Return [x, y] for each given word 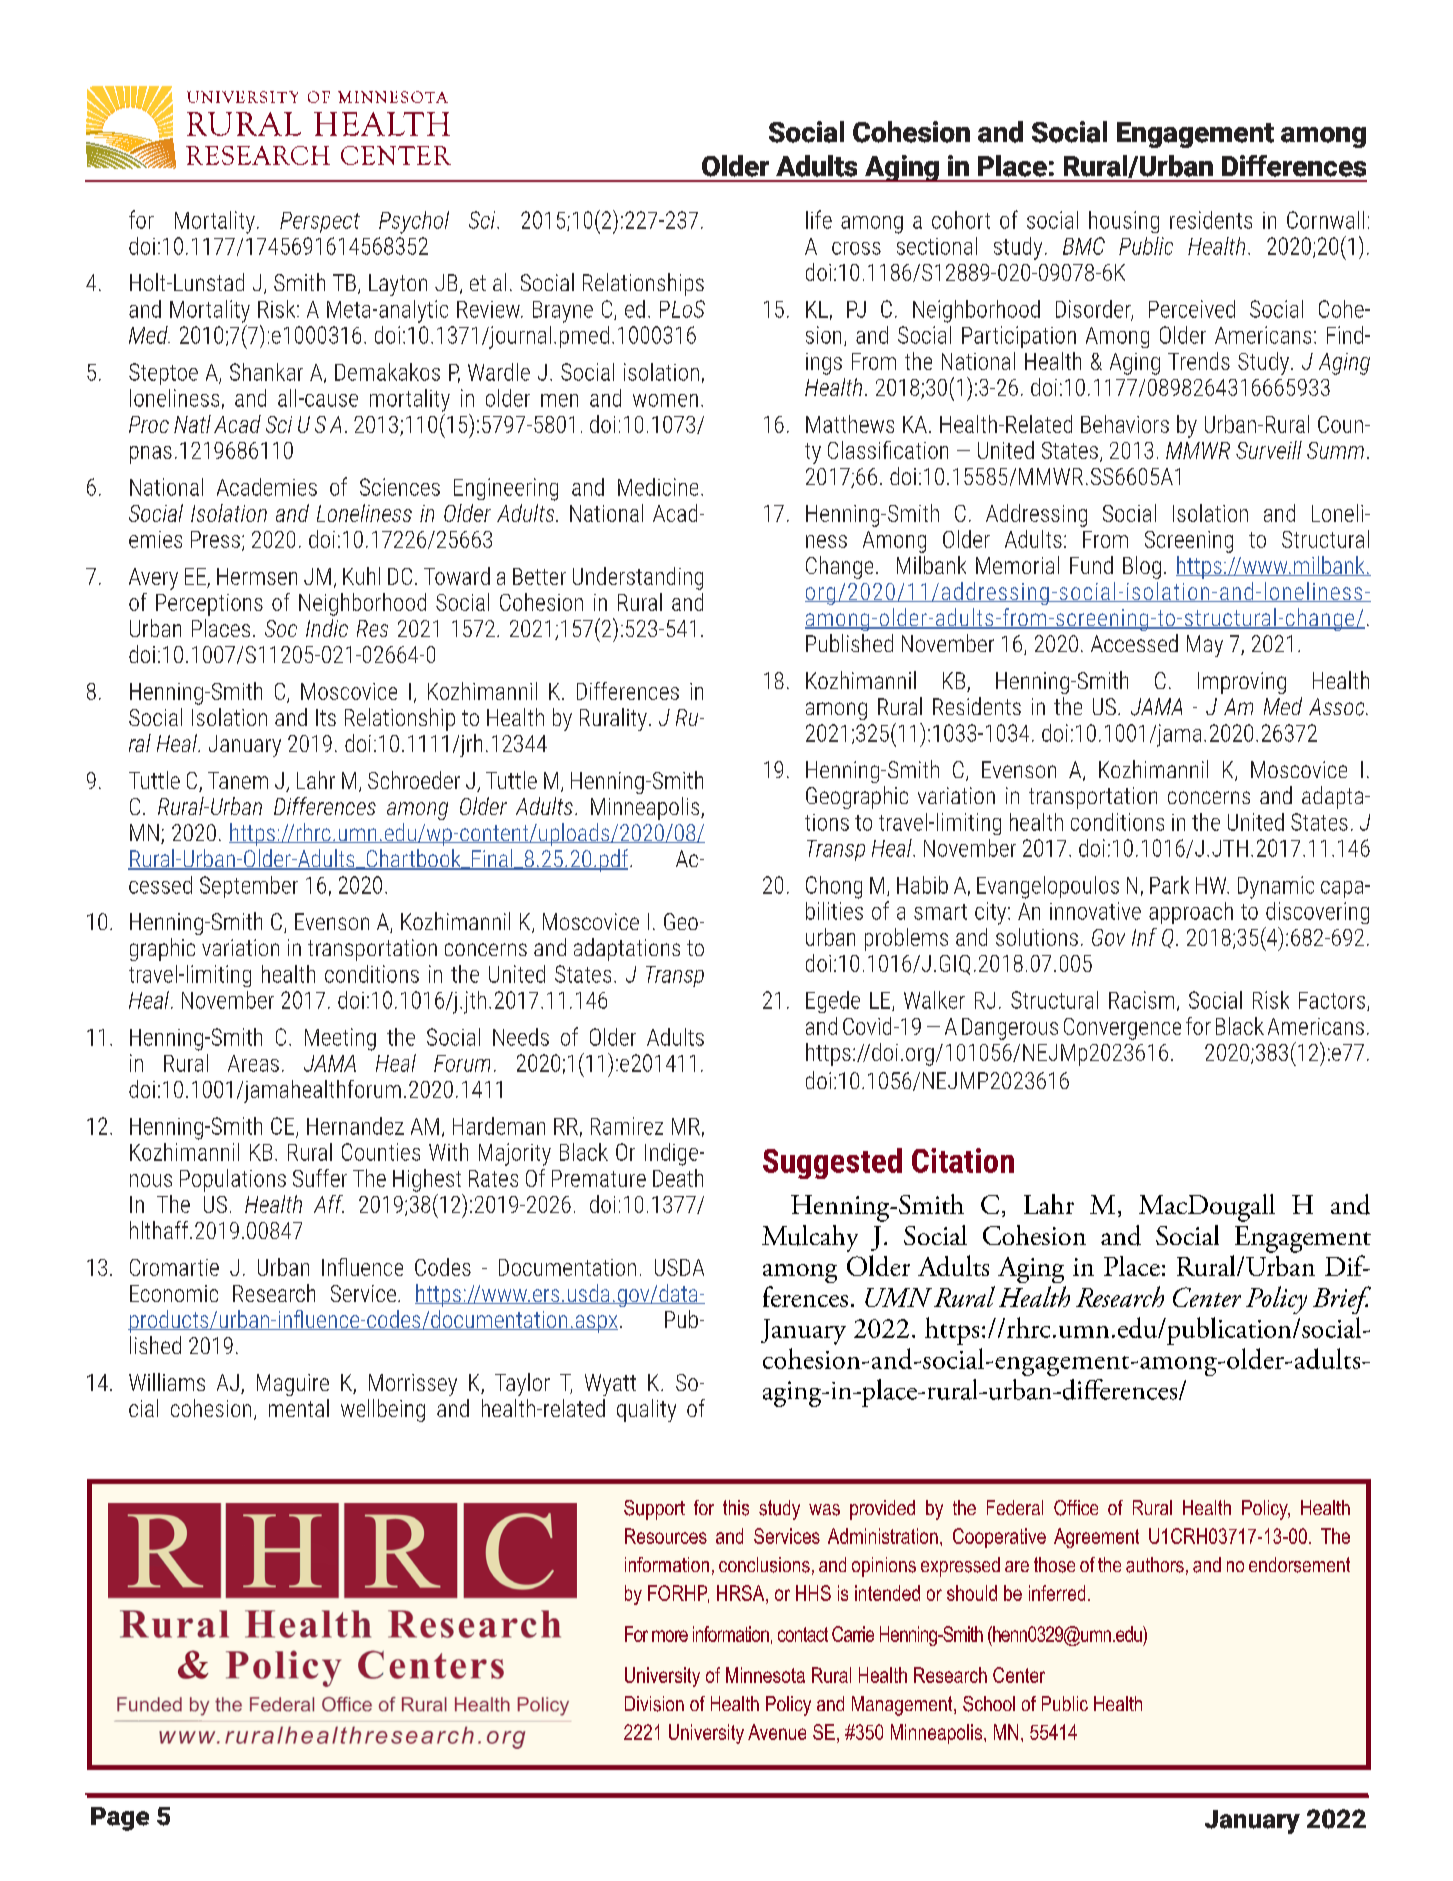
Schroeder [414, 780]
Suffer [320, 1178]
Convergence [1122, 1029]
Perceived [1192, 309]
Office [1076, 1508]
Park [1169, 885]
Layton [398, 285]
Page [120, 1819]
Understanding [638, 578]
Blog [1142, 567]
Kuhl [361, 576]
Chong [834, 887]
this [736, 1508]
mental [299, 1408]
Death [678, 1178]
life [819, 219]
